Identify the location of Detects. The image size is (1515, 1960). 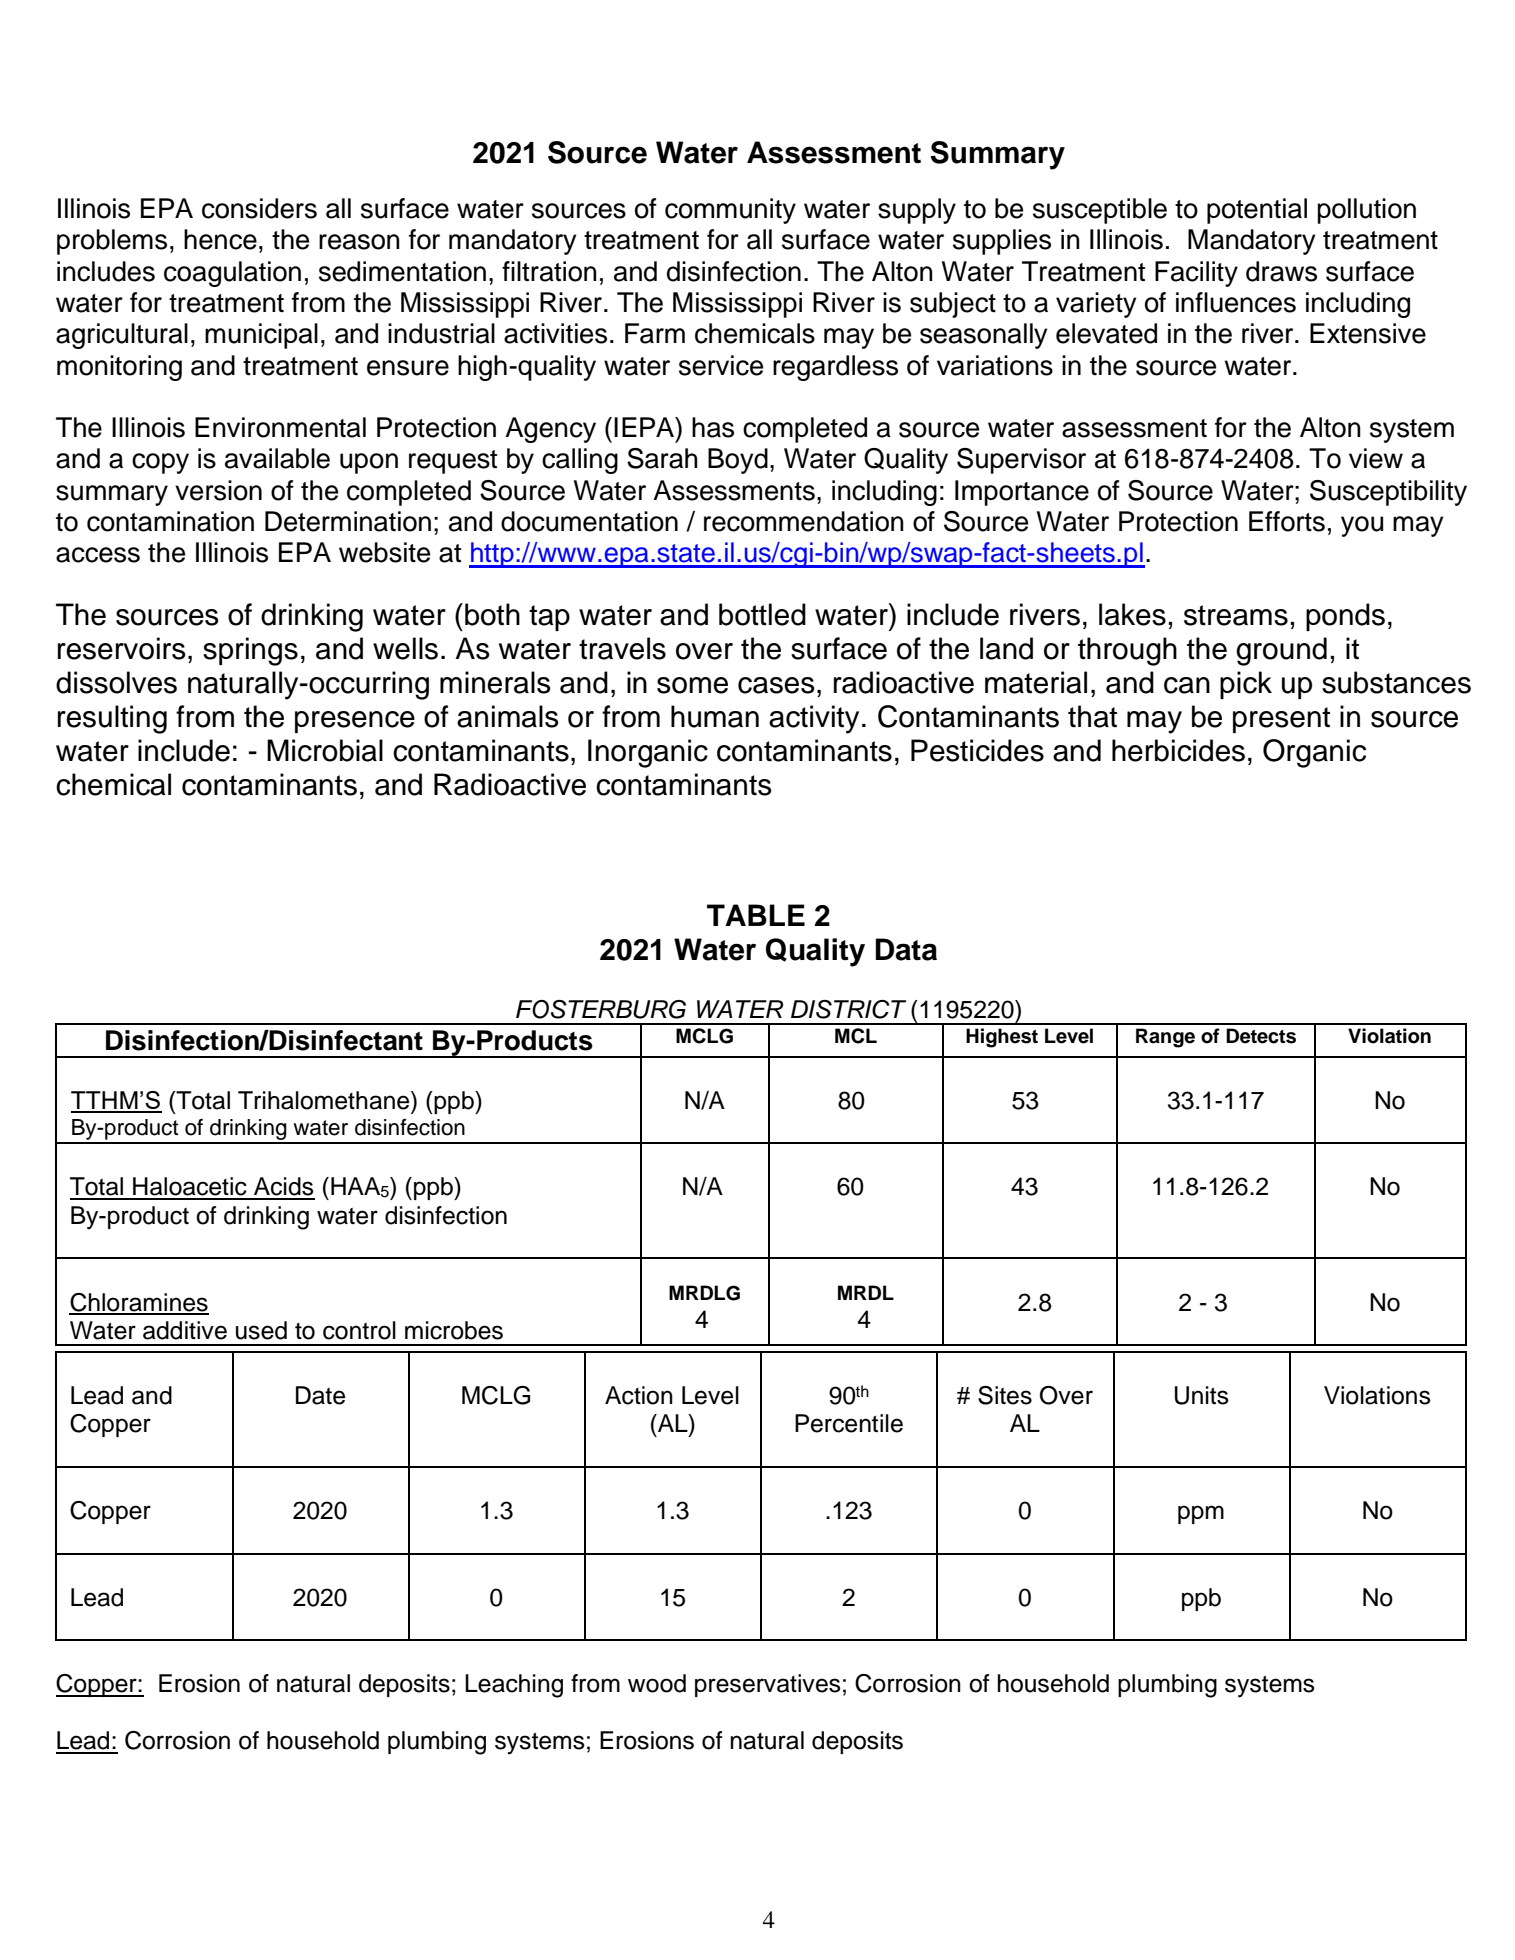
(1261, 1036).
